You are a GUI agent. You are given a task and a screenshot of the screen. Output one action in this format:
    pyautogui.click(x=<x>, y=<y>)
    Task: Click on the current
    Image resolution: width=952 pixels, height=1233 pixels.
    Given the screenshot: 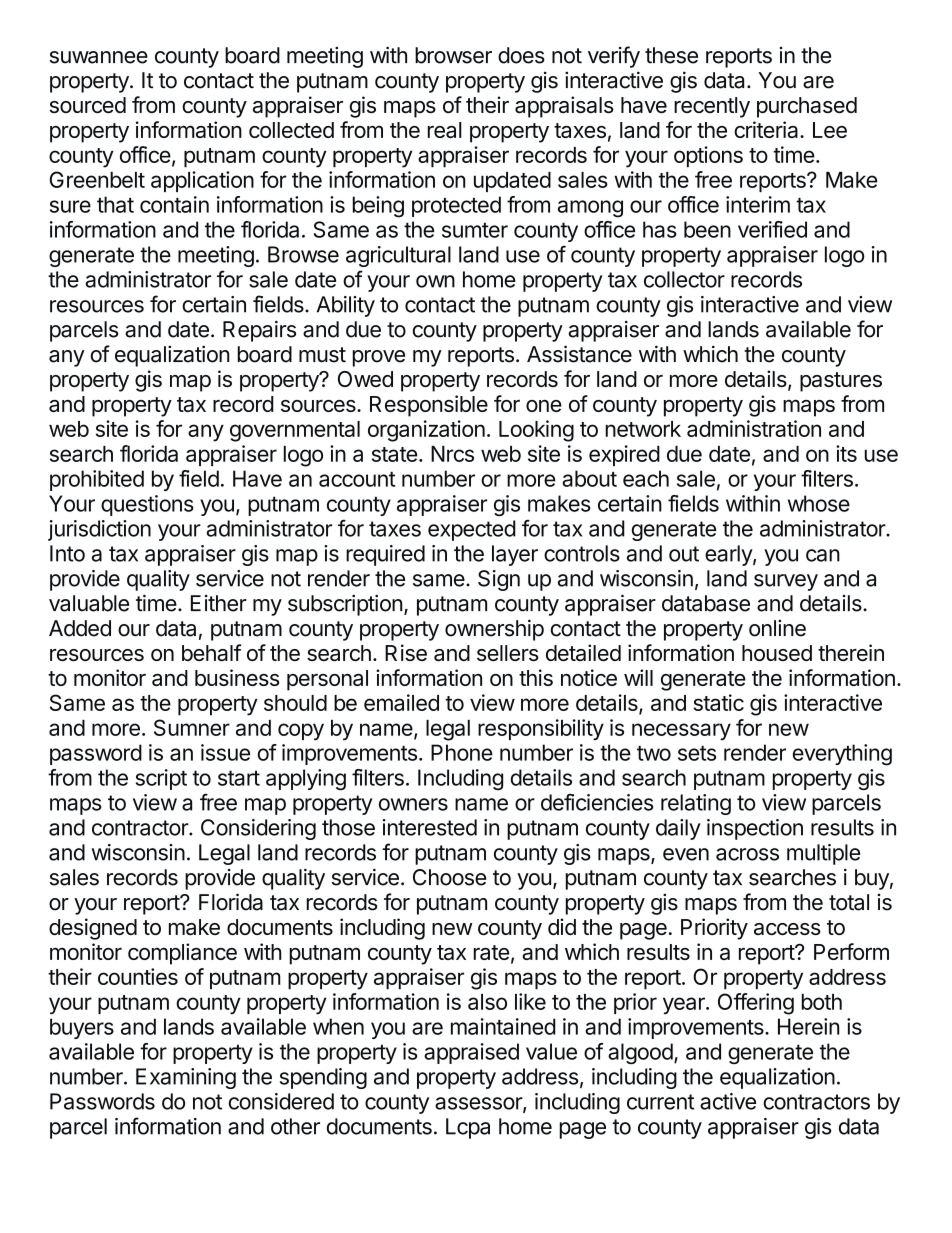 What is the action you would take?
    pyautogui.click(x=660, y=1102)
